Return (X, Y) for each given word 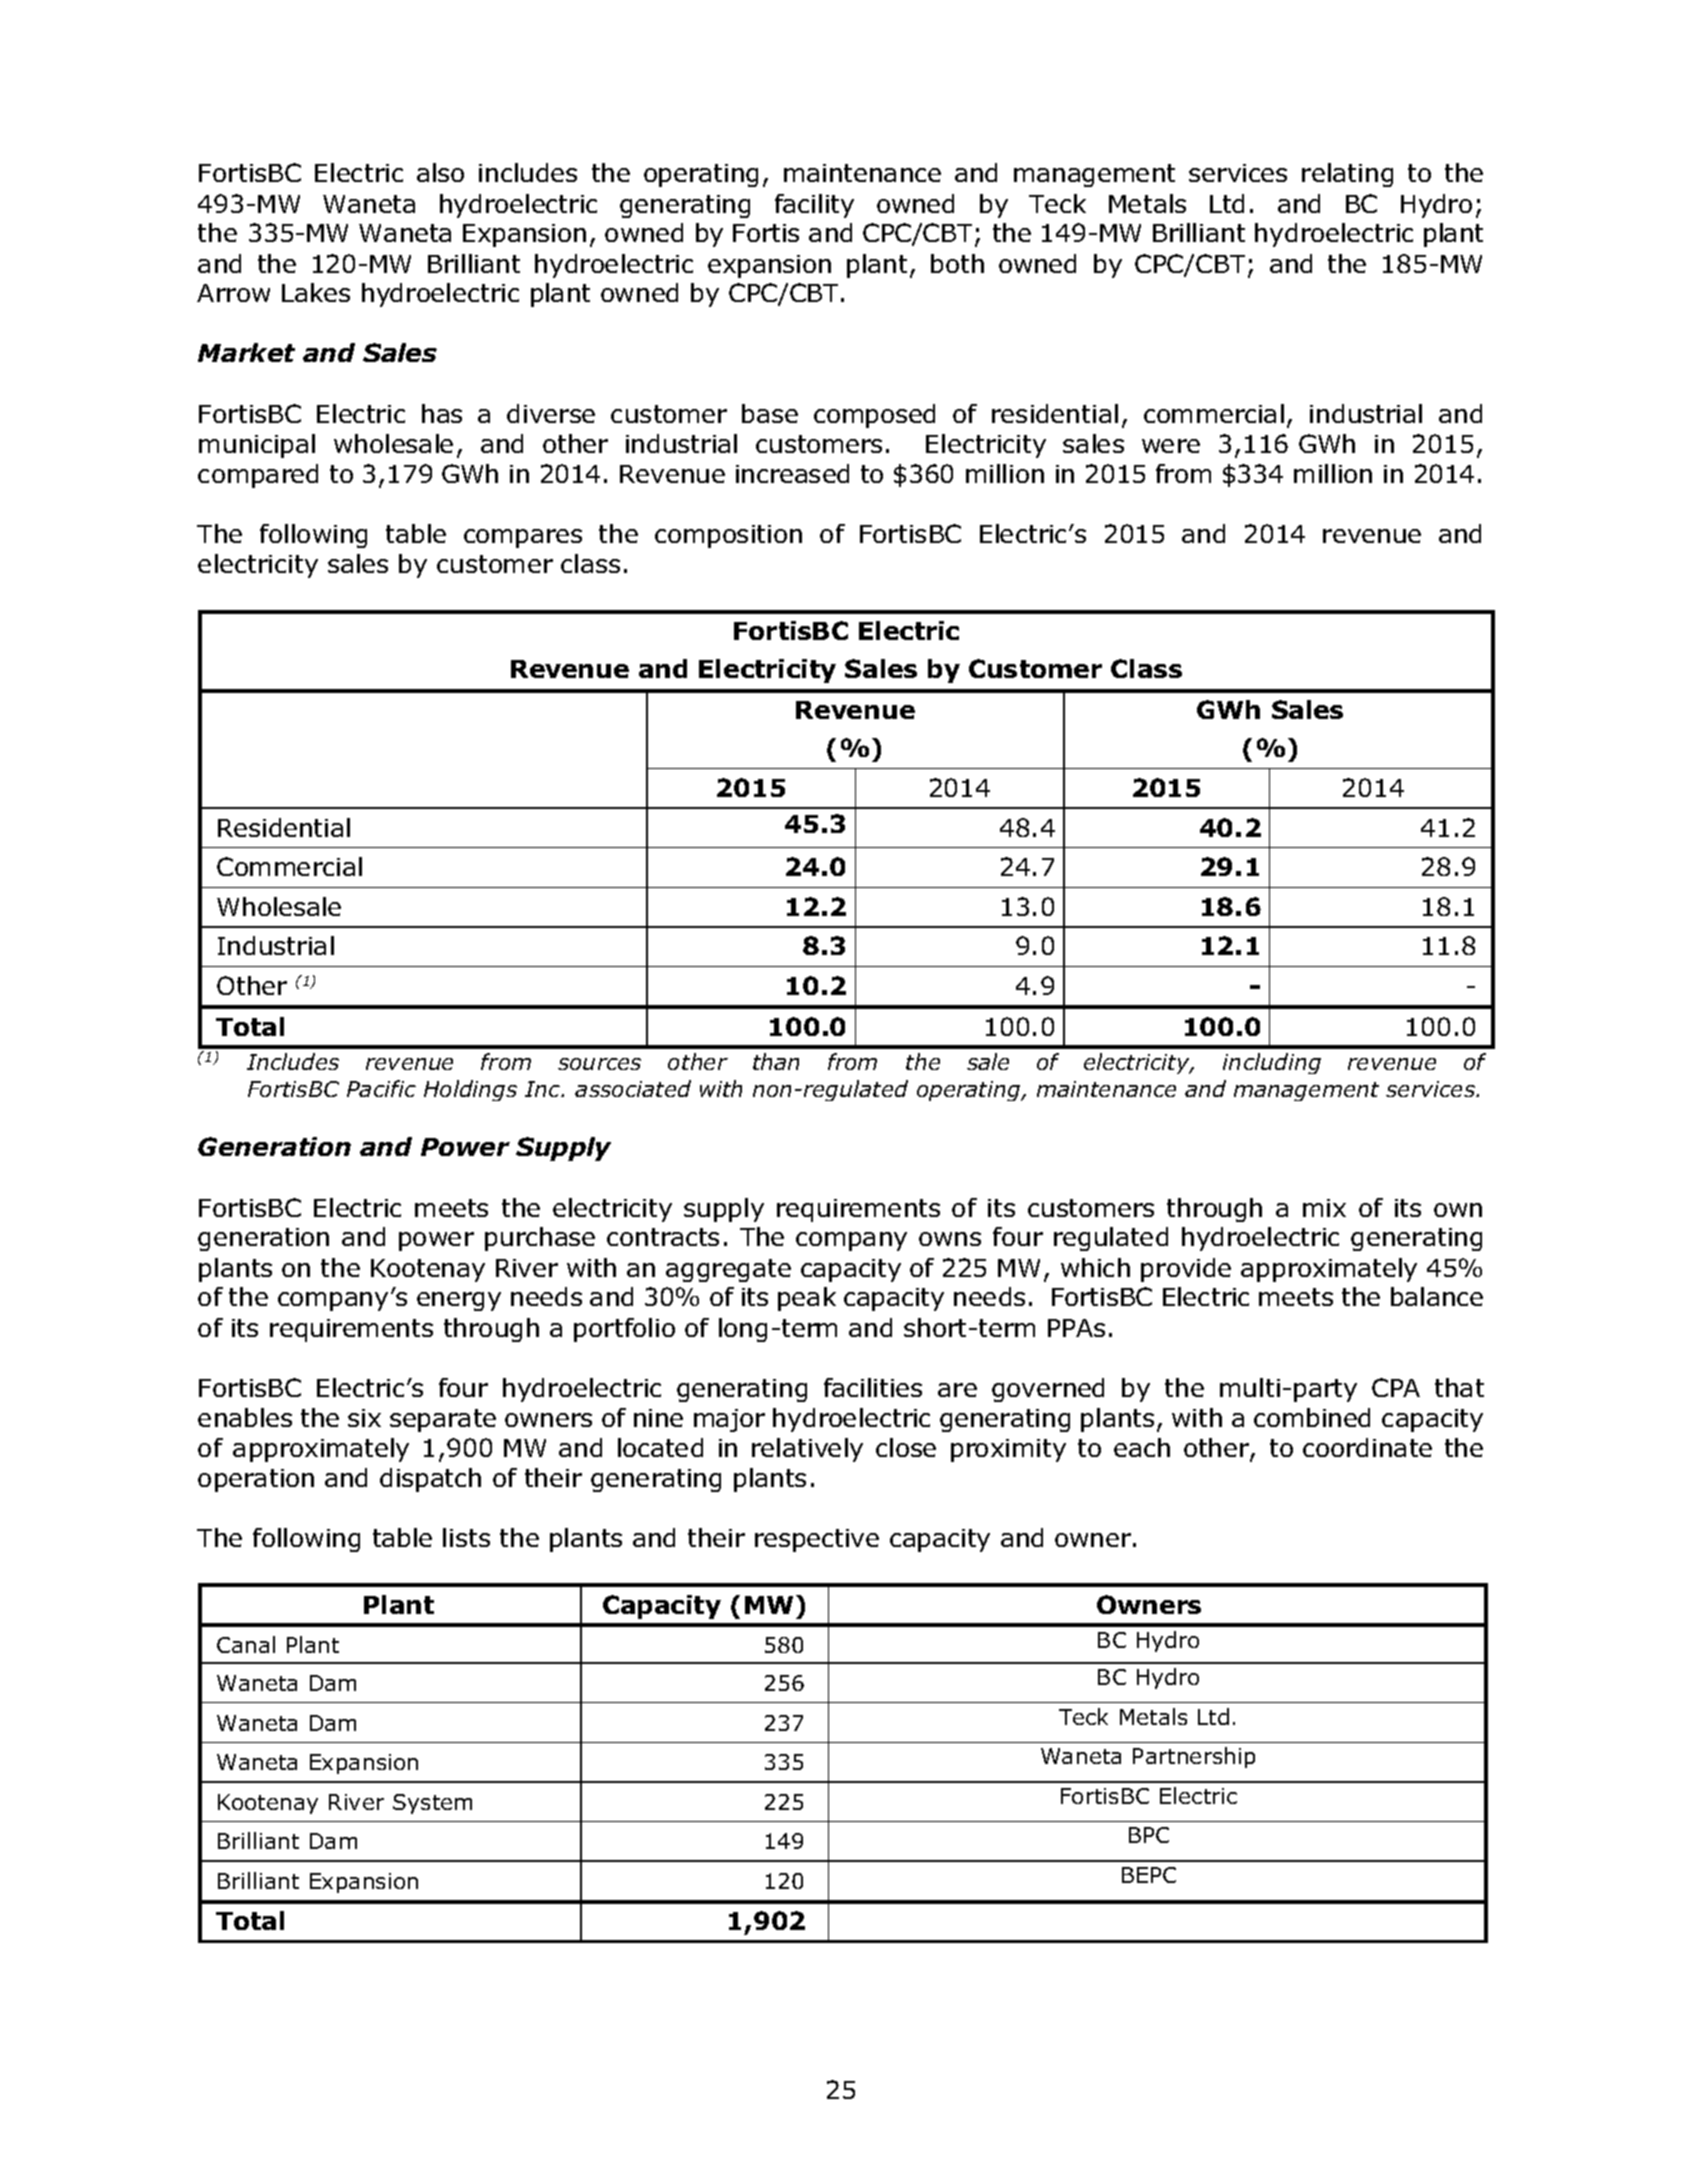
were (1171, 446)
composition (728, 536)
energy (459, 1301)
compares (523, 538)
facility (814, 206)
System (432, 1804)
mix (1324, 1208)
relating (1347, 175)
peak (807, 1299)
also (440, 172)
